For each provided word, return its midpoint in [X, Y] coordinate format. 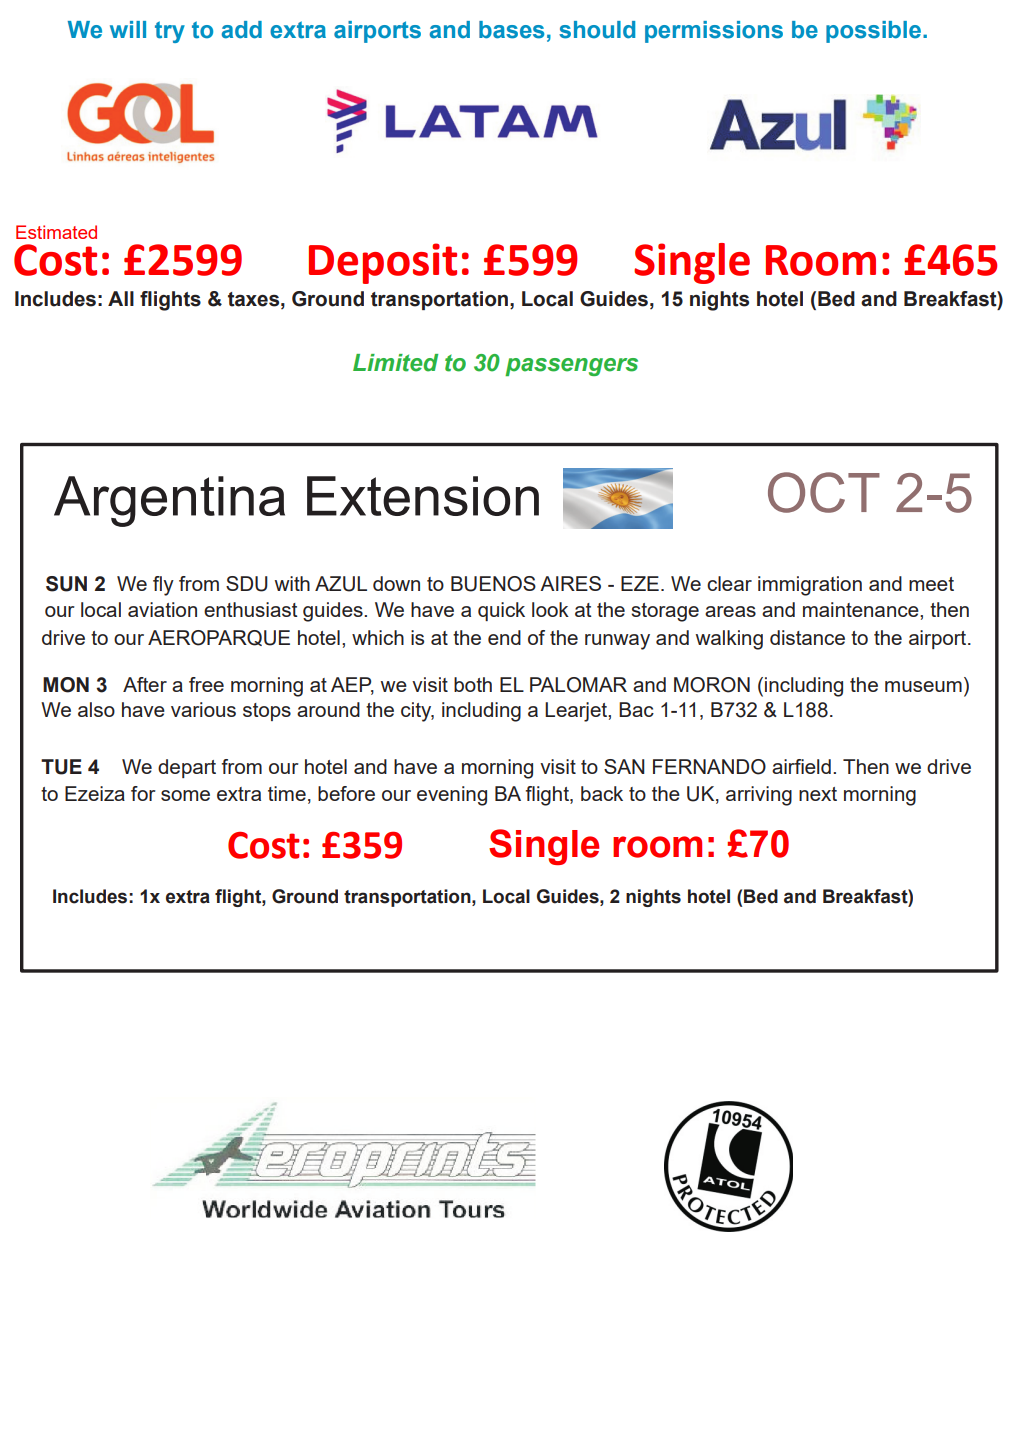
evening [452, 796]
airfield [801, 766]
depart [187, 768]
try [170, 32]
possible [873, 32]
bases [511, 30]
